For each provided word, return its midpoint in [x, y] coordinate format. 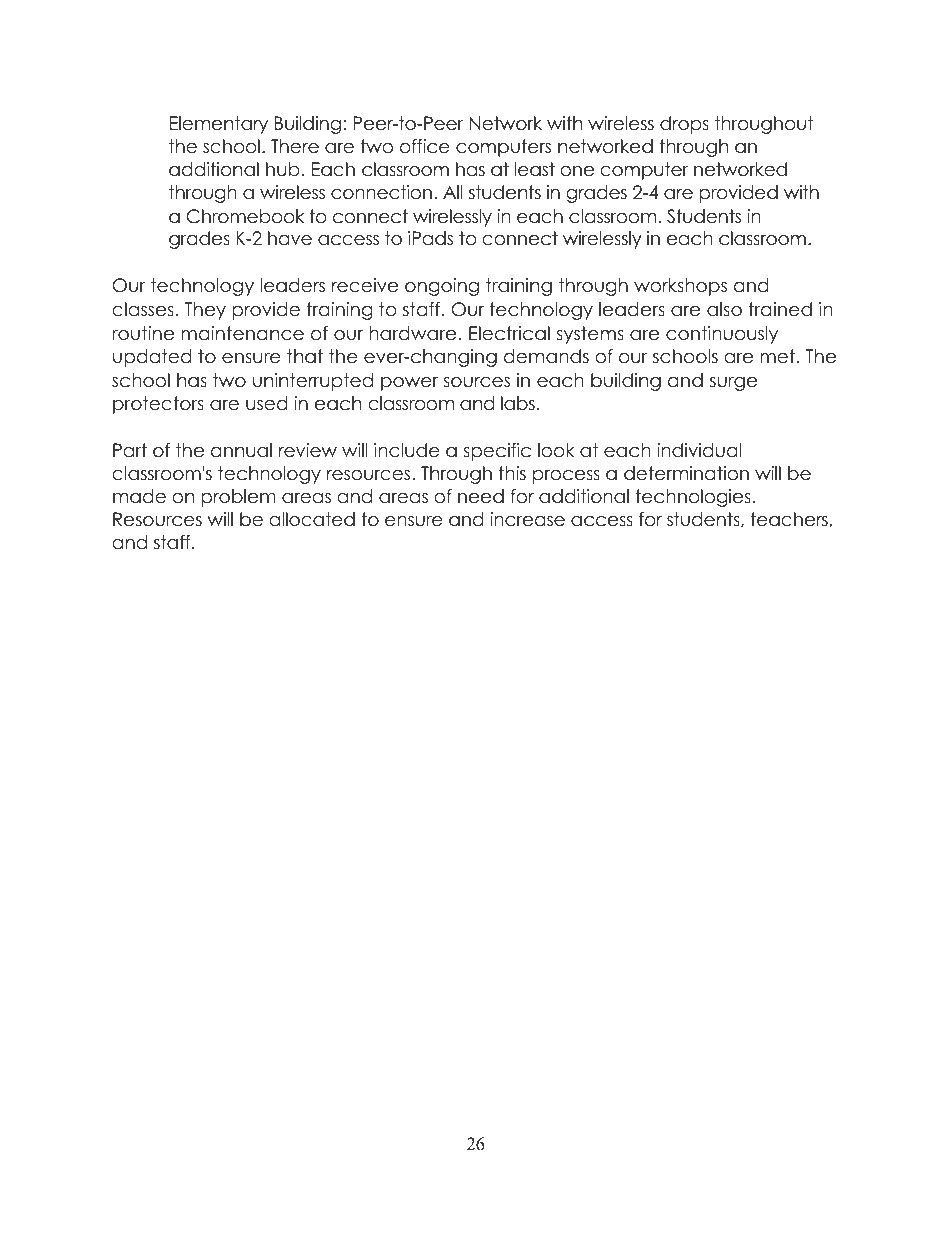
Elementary [219, 125]
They [205, 311]
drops [684, 125]
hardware [412, 333]
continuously [722, 335]
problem [238, 498]
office [425, 146]
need [481, 496]
